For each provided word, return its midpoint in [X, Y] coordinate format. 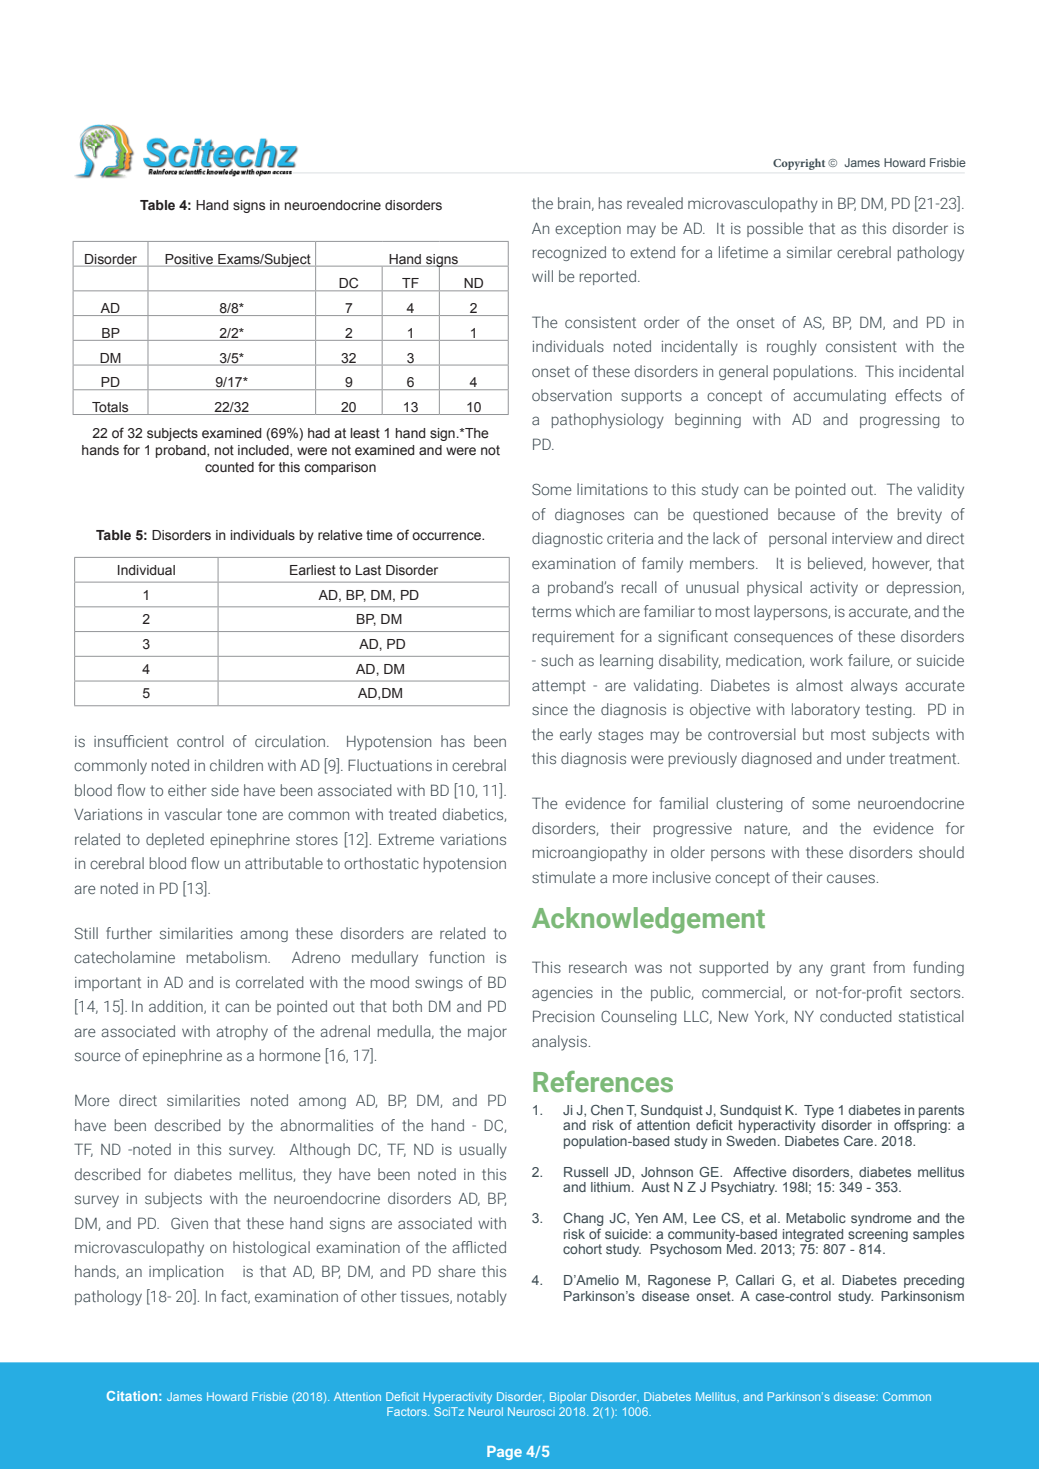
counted [229, 467]
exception [588, 230]
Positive [189, 259]
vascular [193, 814]
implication [186, 1272]
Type [819, 1111]
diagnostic [567, 539]
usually [483, 1151]
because [806, 514]
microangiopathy [589, 854]
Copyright [799, 164]
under [866, 758]
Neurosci [531, 1411]
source [98, 1056]
